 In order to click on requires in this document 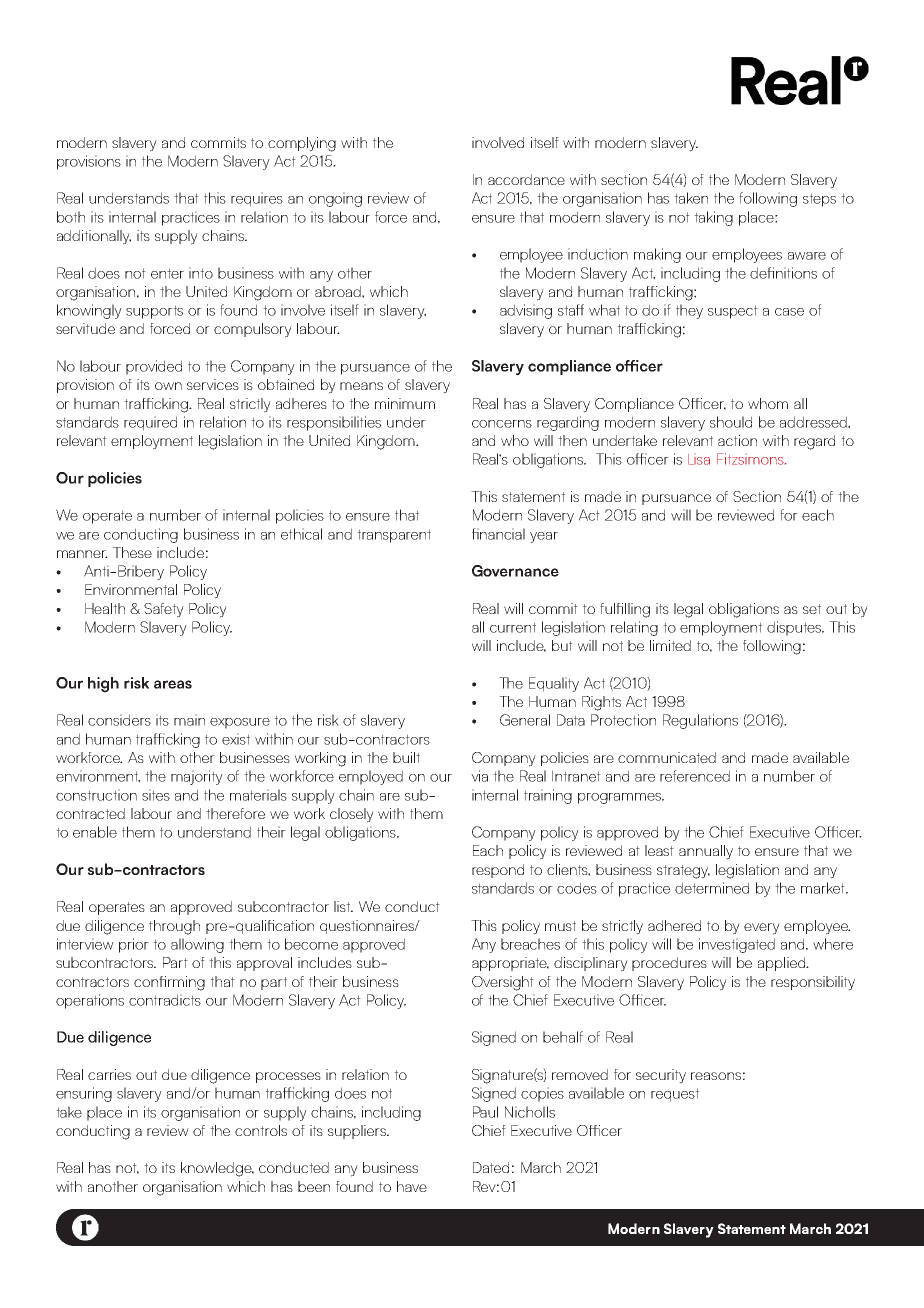, I will do `click(257, 199)`.
